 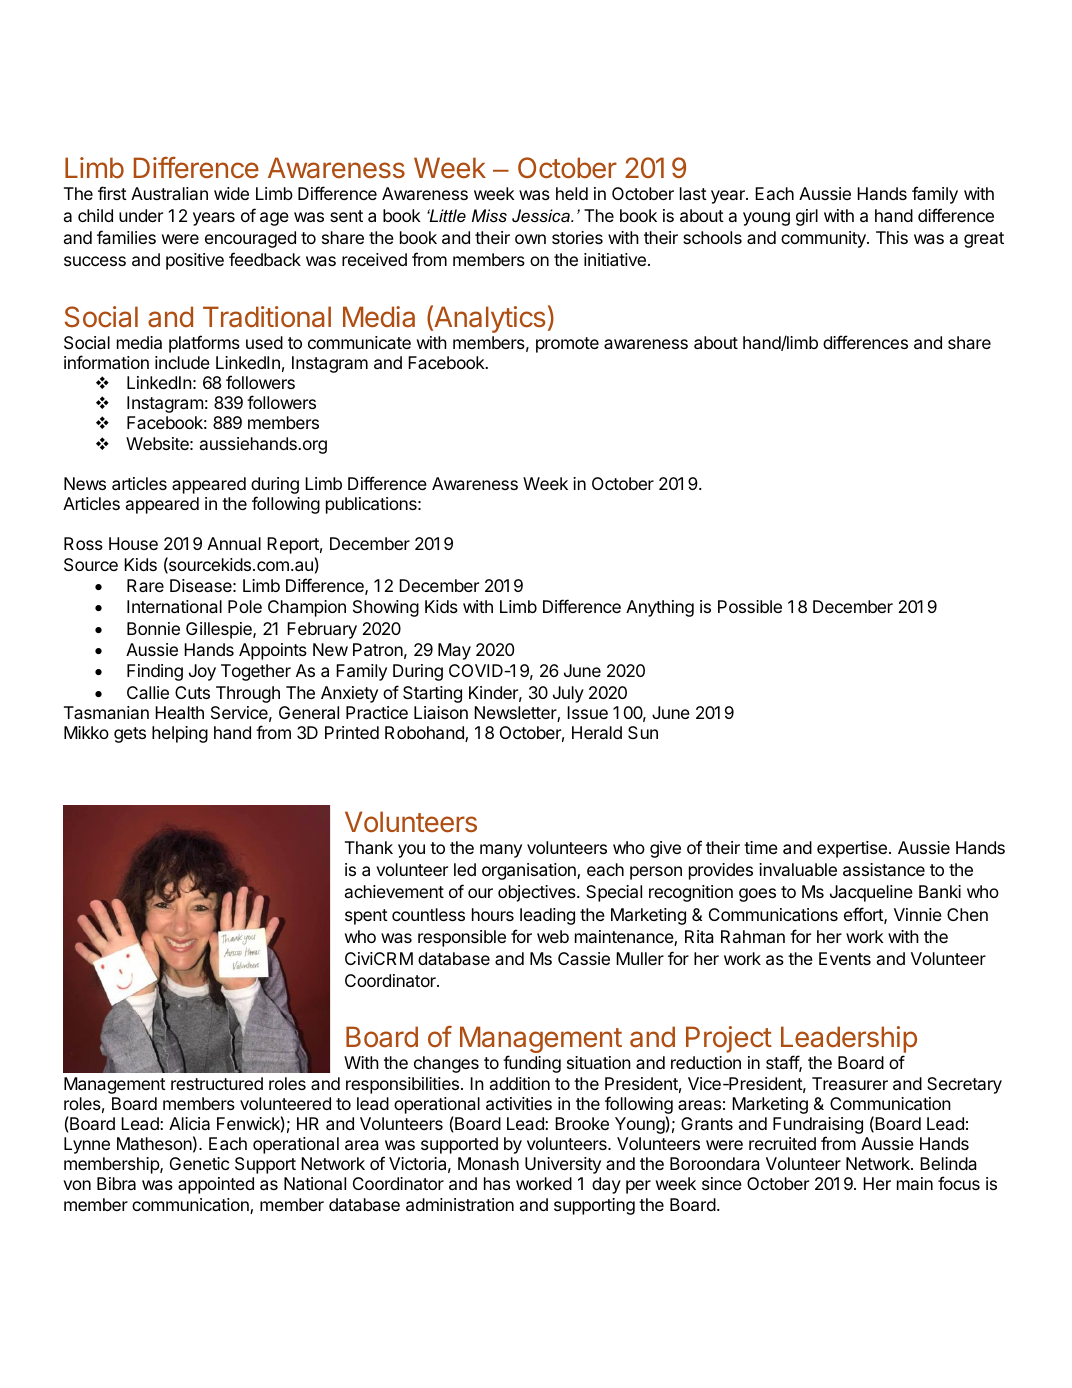 What do you see at coordinates (567, 345) in the document?
I see `promote` at bounding box center [567, 345].
